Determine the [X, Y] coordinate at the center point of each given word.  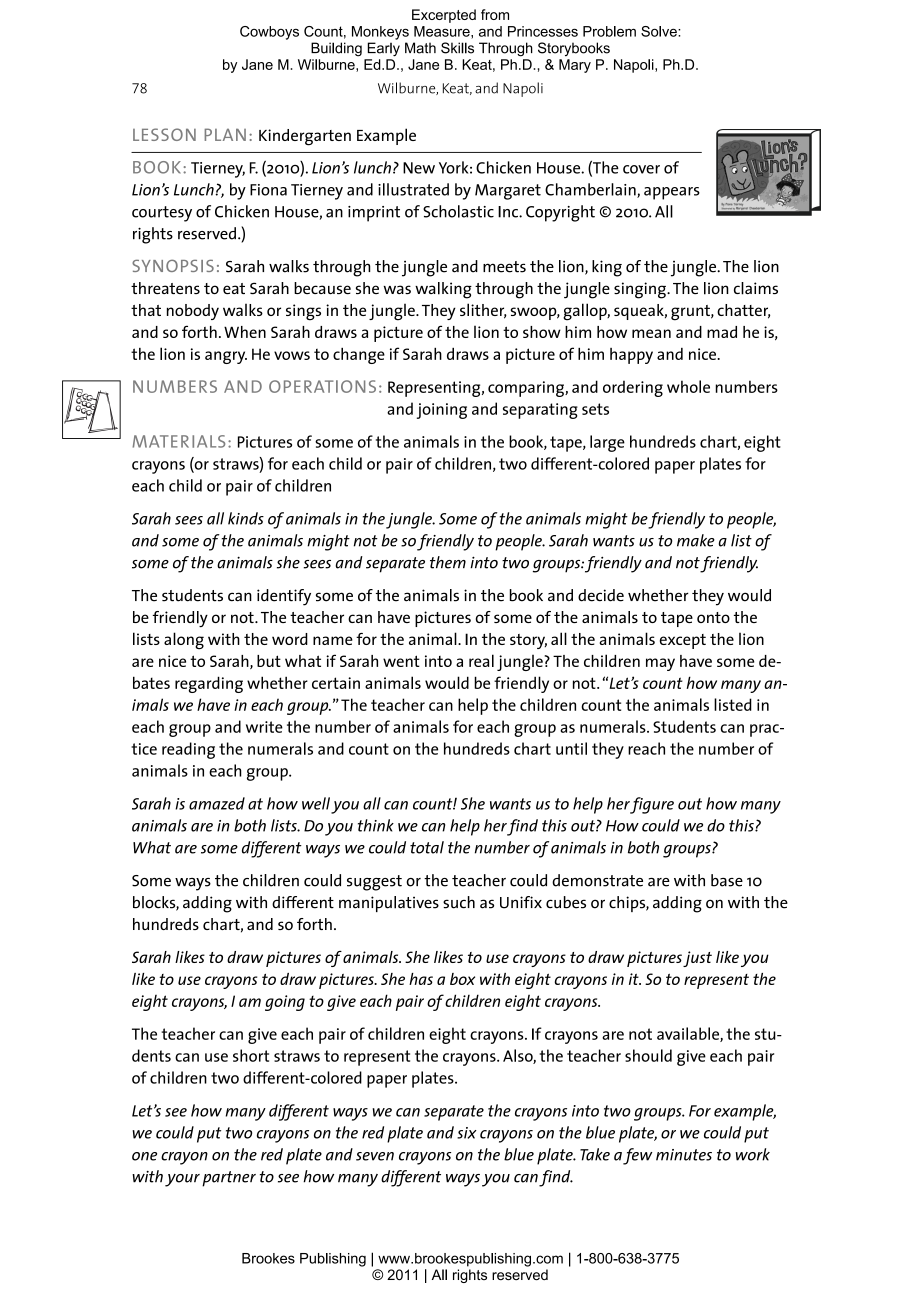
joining [442, 411]
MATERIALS [178, 441]
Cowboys [269, 33]
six [467, 1133]
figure [652, 805]
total [427, 847]
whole [688, 386]
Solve [660, 31]
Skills [457, 48]
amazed [217, 803]
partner [229, 1179]
